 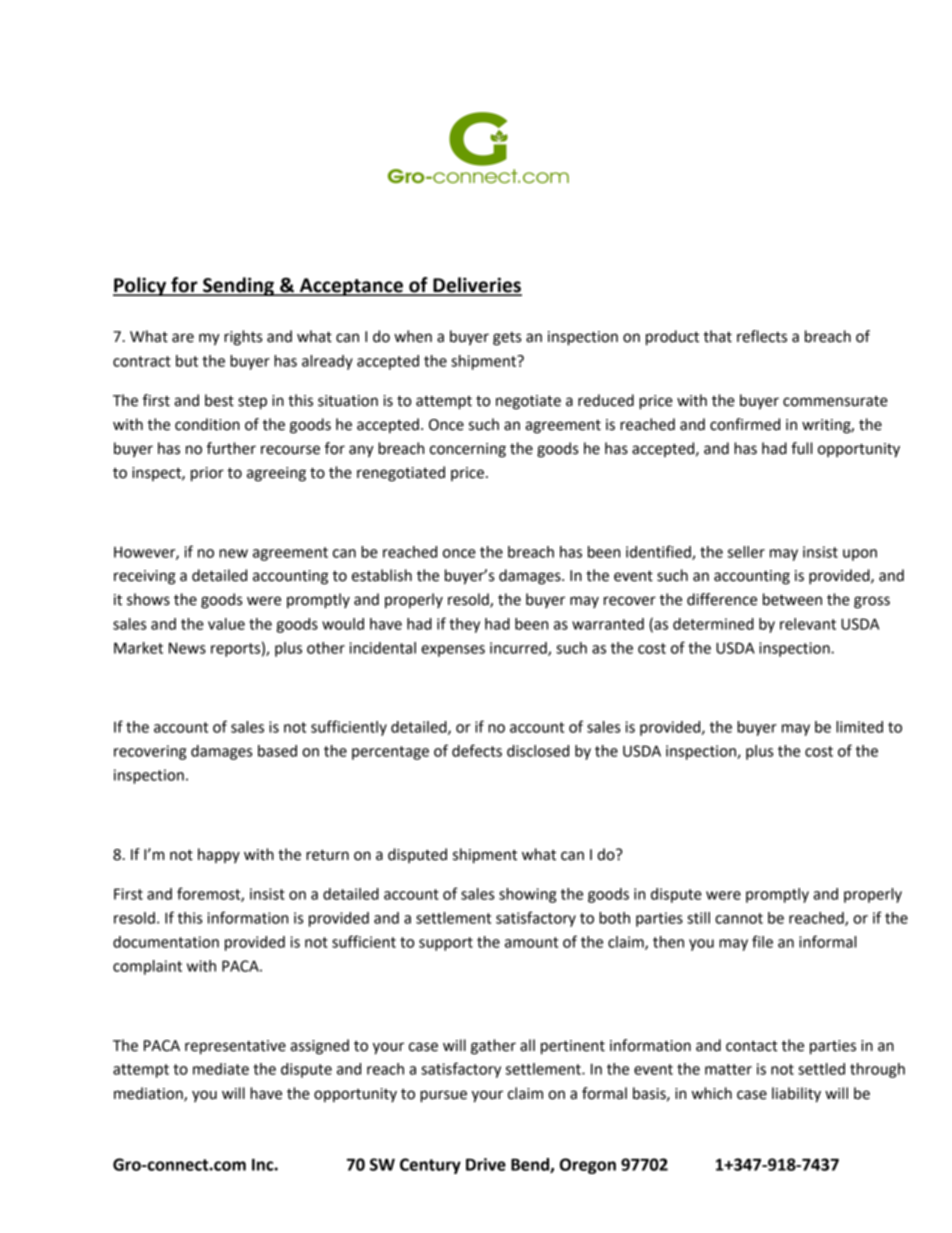 I want to click on Sending, so click(x=238, y=286).
